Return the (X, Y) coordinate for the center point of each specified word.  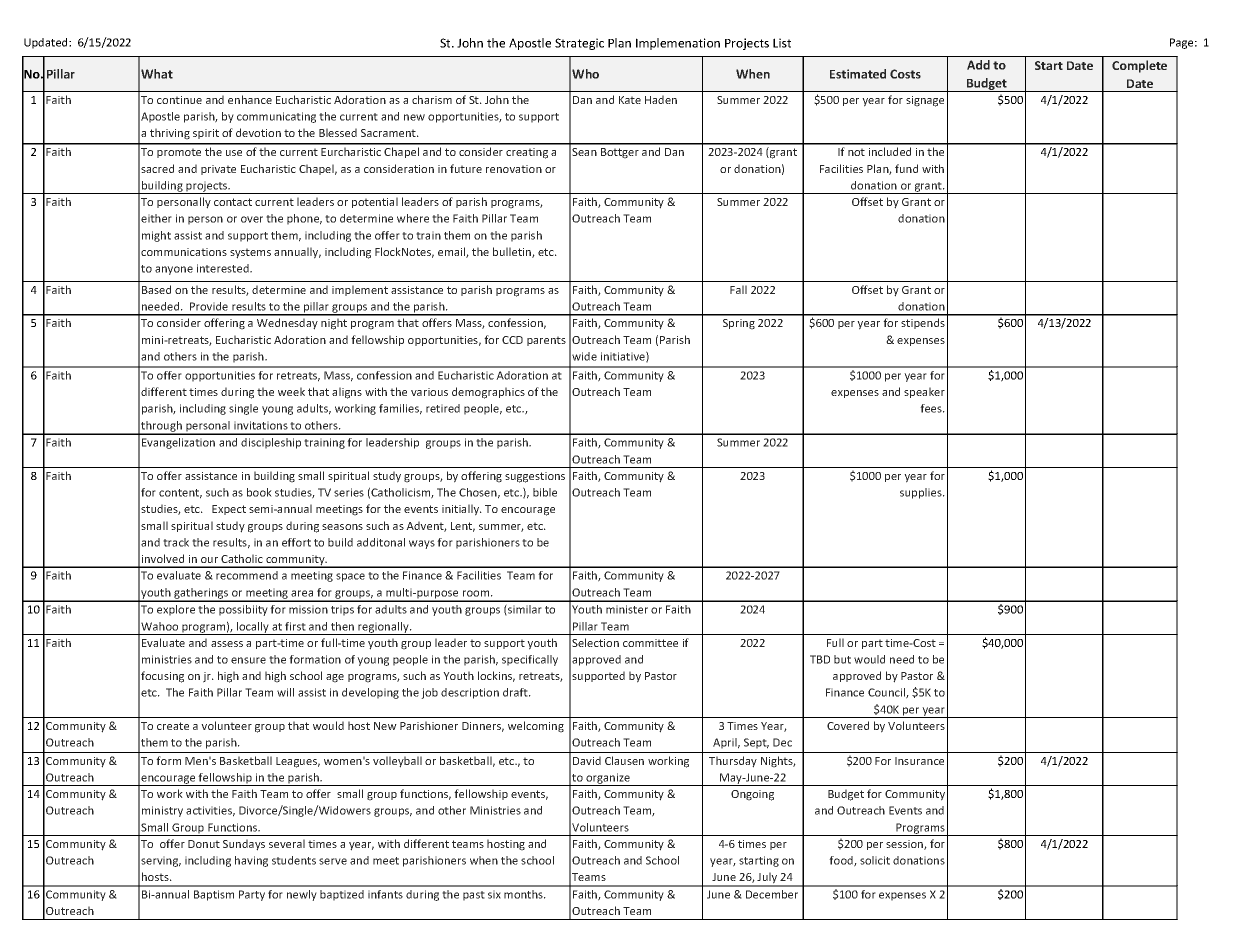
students (294, 860)
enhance (250, 99)
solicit (875, 860)
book (259, 492)
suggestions (535, 477)
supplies (922, 493)
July (768, 879)
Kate (630, 100)
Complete (1139, 66)
